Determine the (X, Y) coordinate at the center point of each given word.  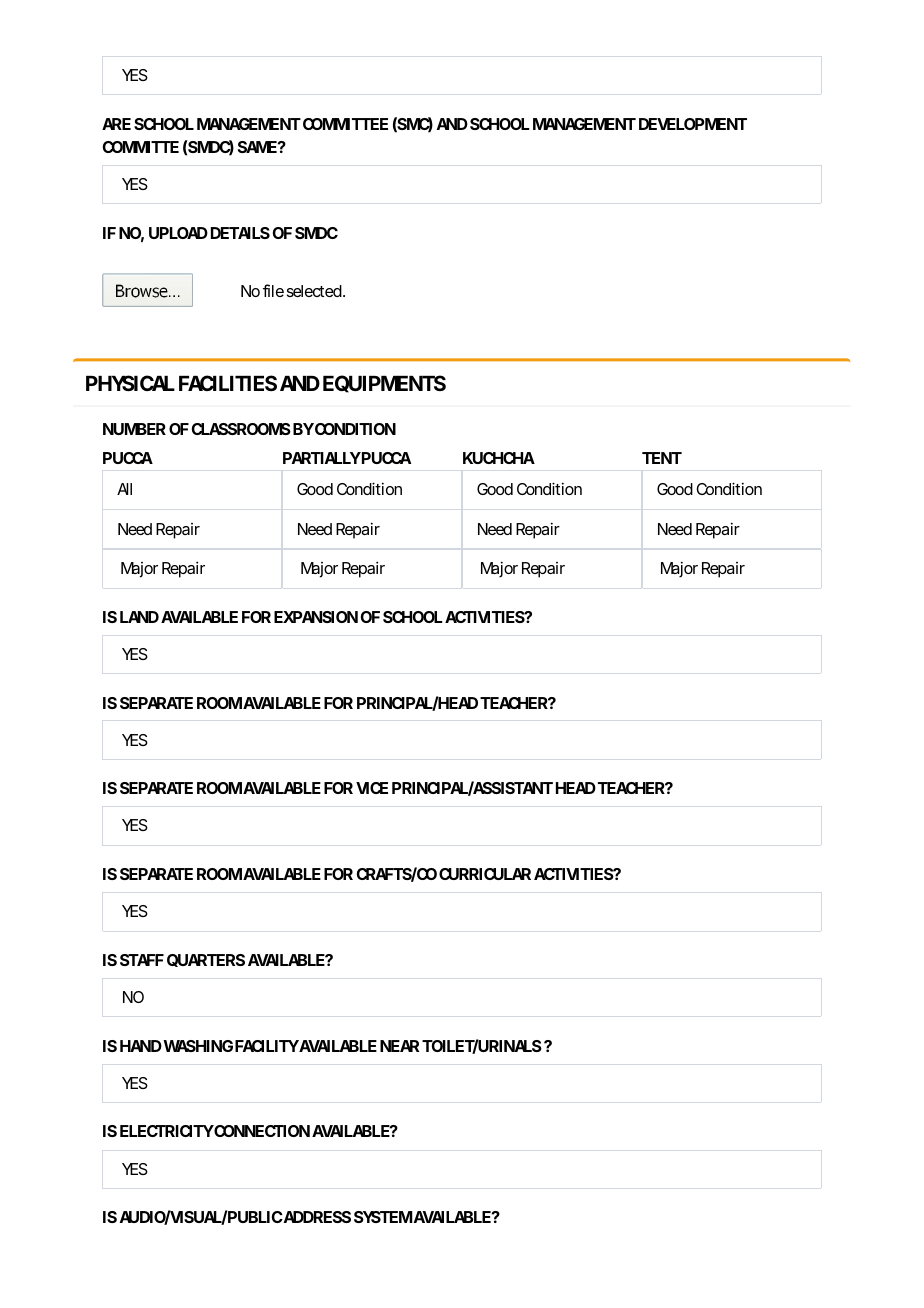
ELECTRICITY (167, 1131)
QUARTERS (206, 960)
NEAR (399, 1046)
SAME (257, 147)
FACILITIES (228, 383)
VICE (372, 788)
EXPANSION (316, 617)
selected (314, 291)
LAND (139, 617)
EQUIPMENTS (384, 384)
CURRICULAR (485, 874)
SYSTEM (383, 1217)
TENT (662, 458)
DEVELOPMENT (693, 124)
